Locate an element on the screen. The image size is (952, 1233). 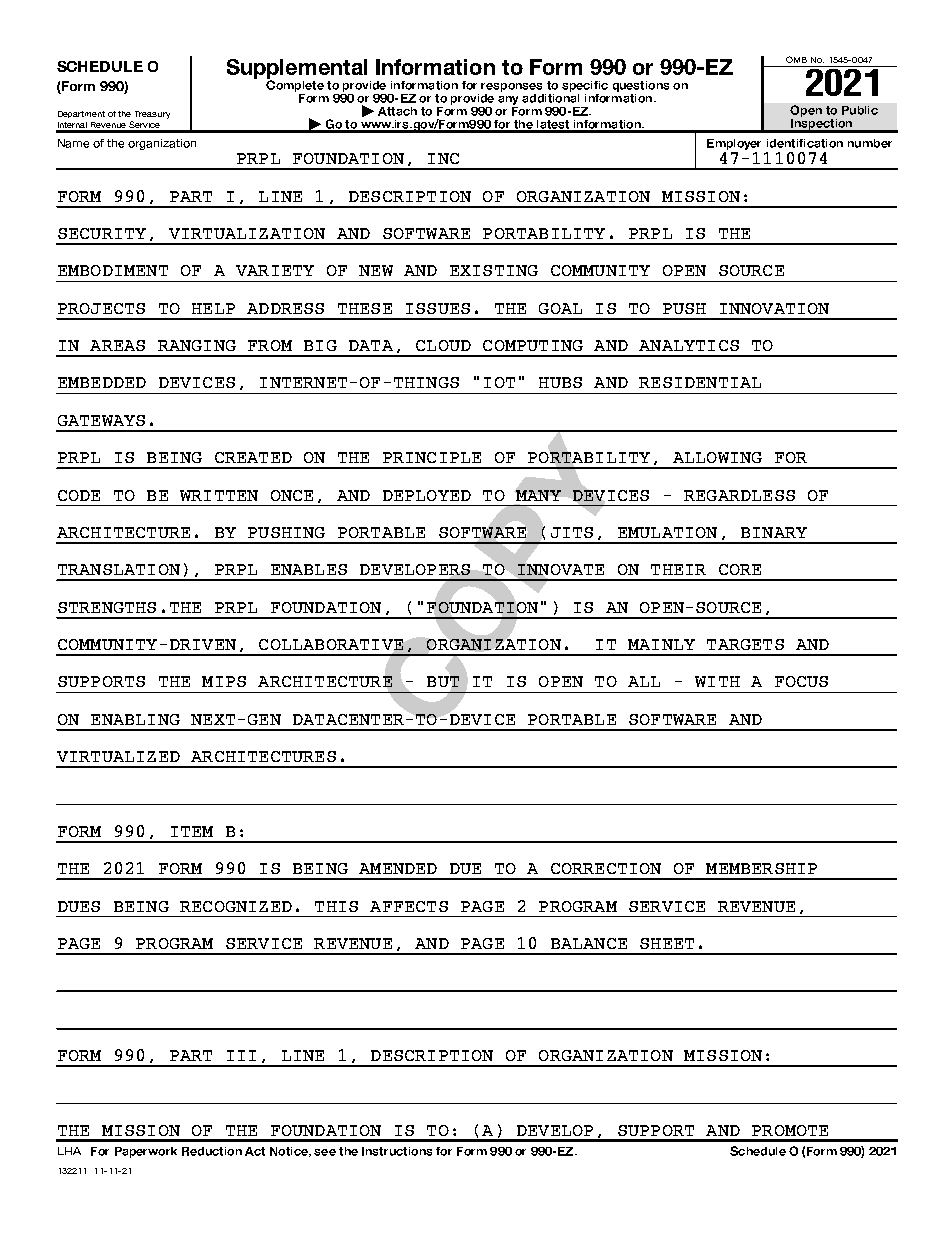
Treasury is located at coordinates (152, 115).
